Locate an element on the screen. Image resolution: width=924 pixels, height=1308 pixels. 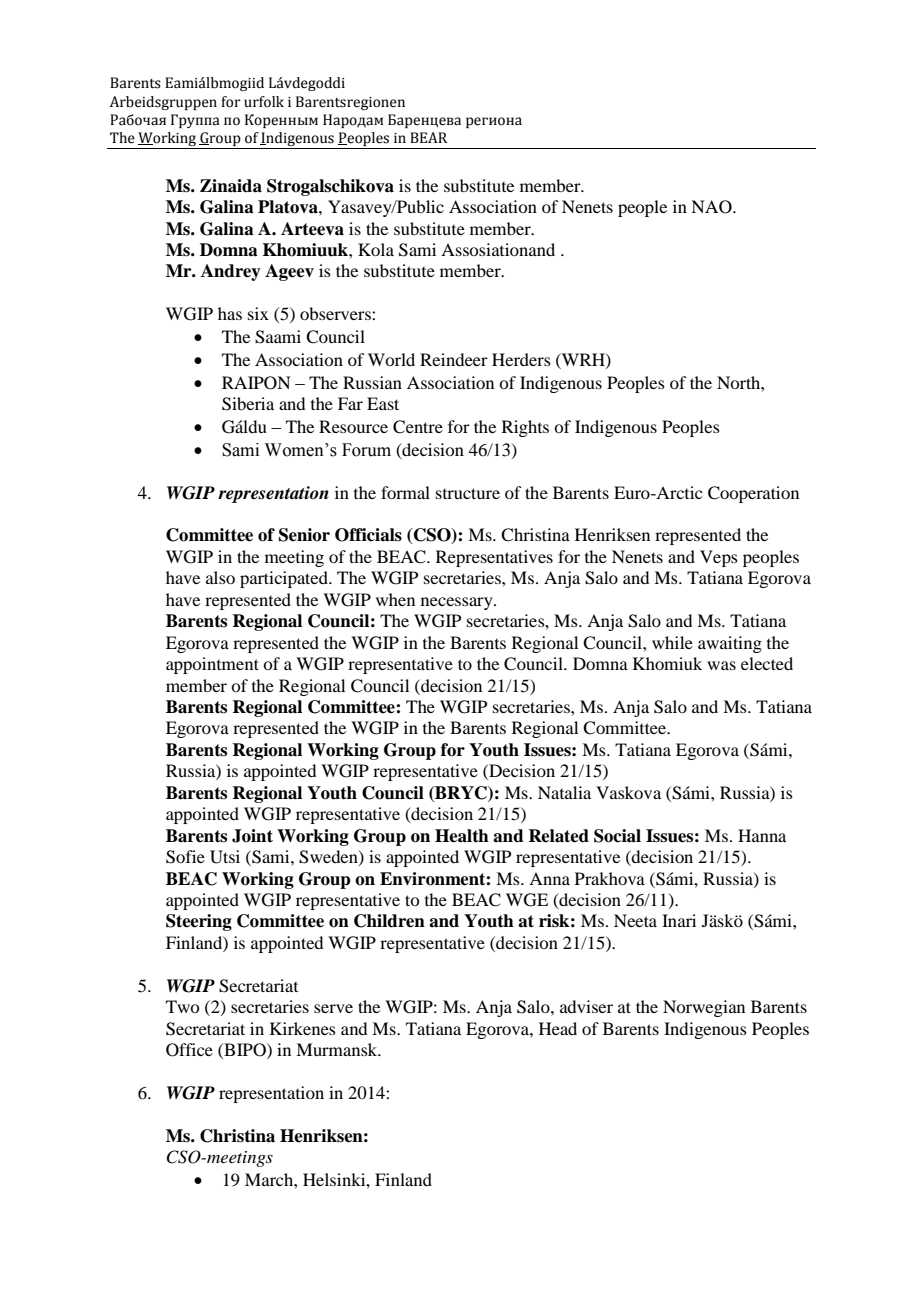
BEAR is located at coordinates (428, 137).
